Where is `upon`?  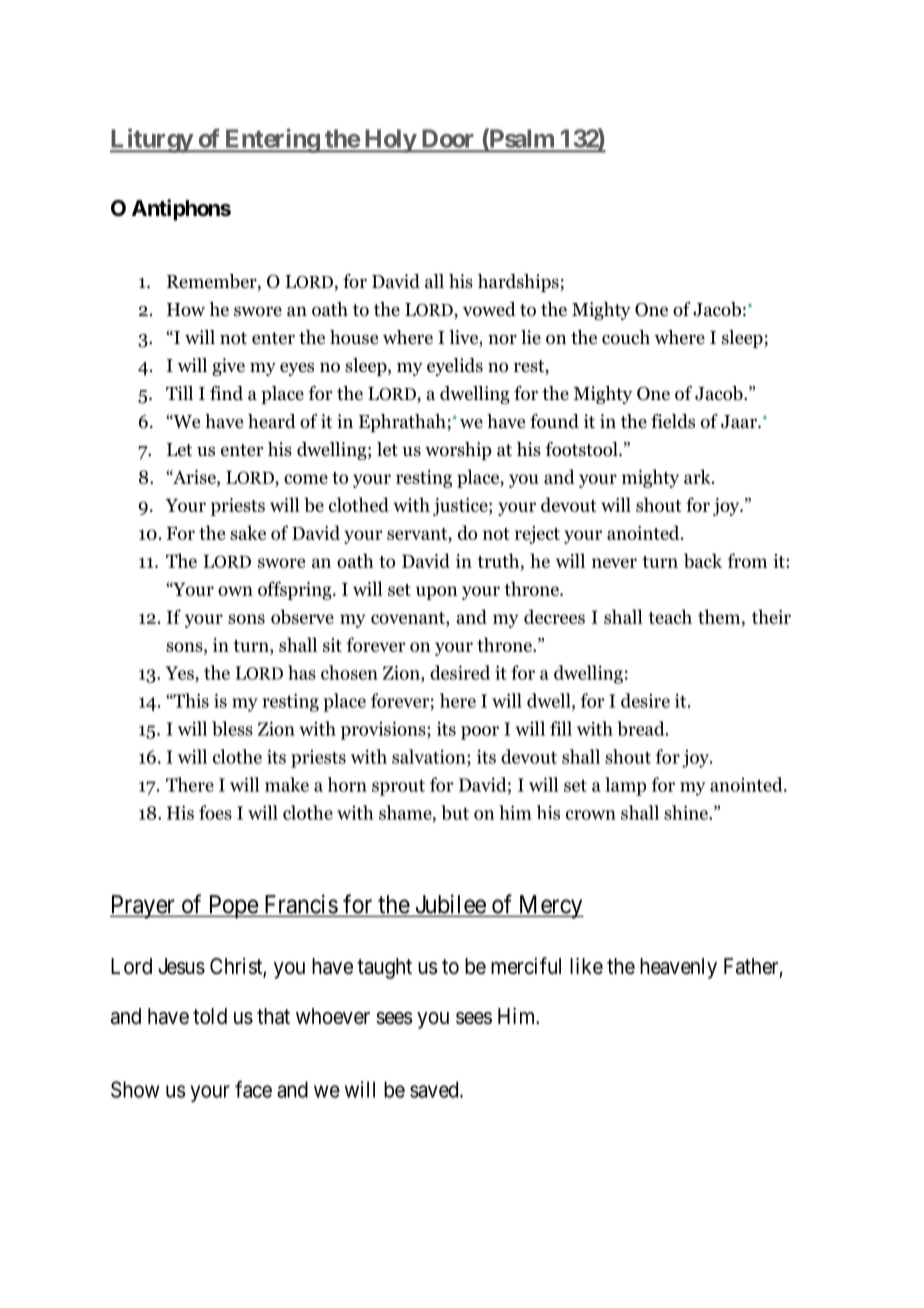 upon is located at coordinates (437, 593).
